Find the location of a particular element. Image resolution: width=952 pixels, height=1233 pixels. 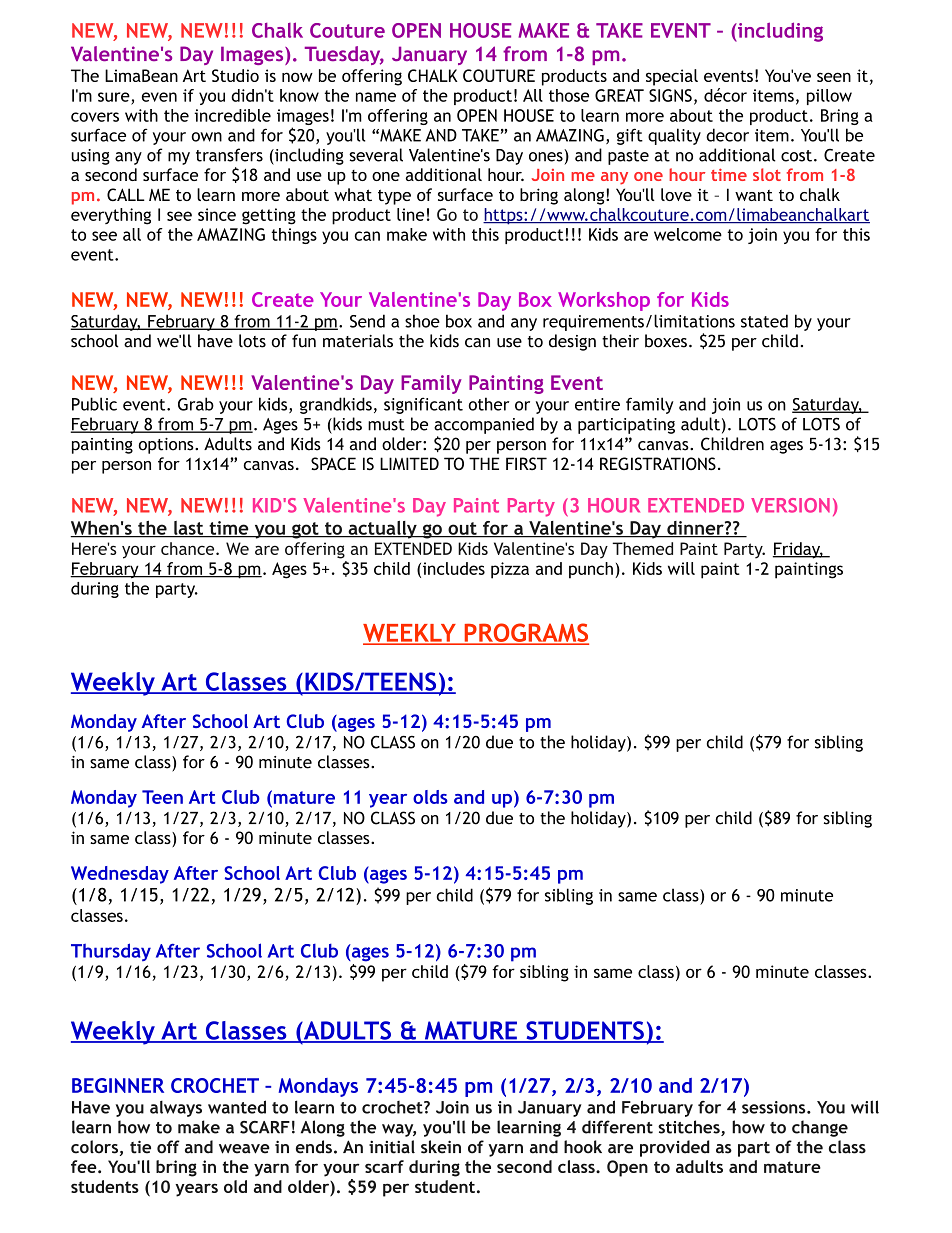

Grab is located at coordinates (196, 404).
